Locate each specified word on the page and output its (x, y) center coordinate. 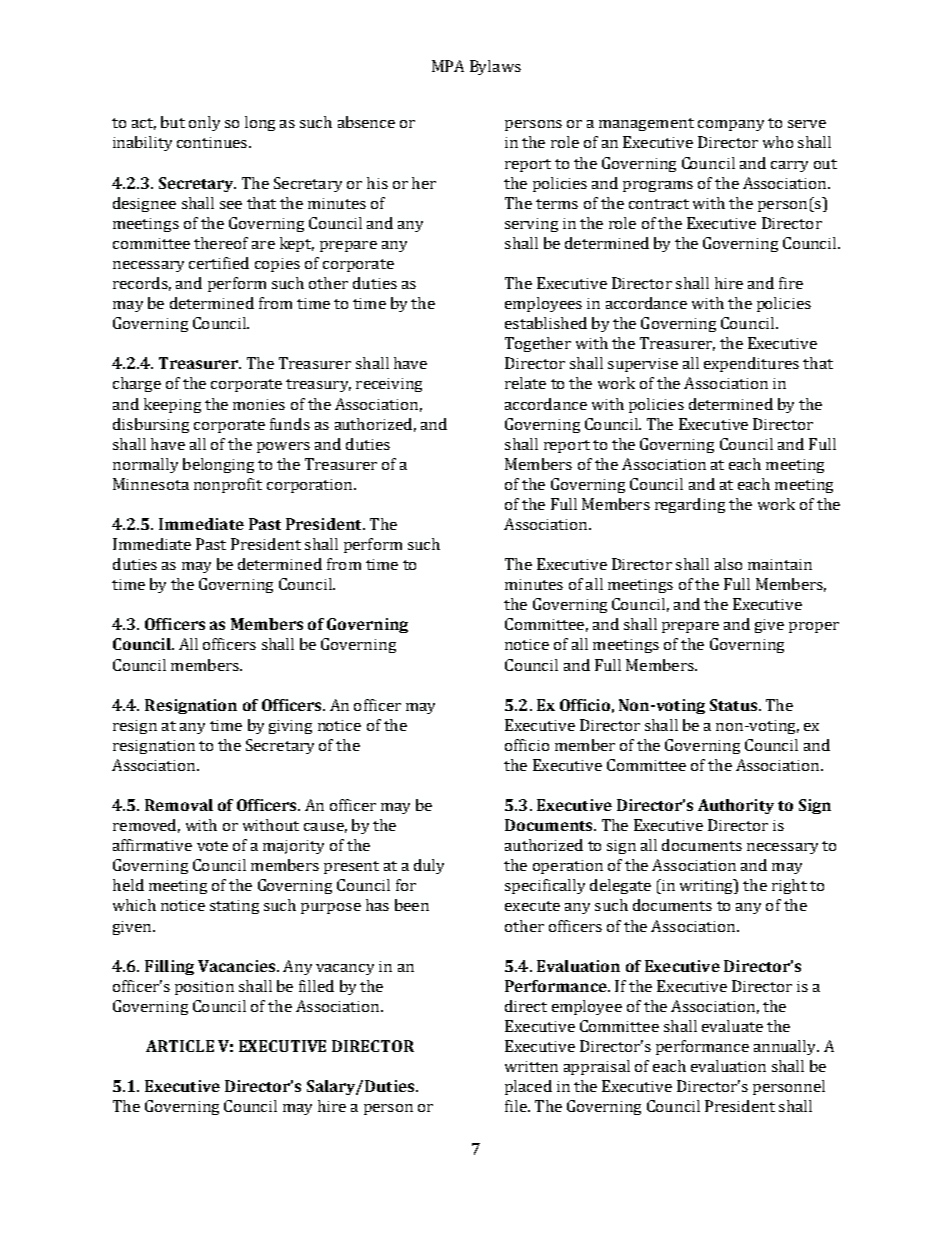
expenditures (751, 364)
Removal (179, 805)
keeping (172, 405)
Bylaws (495, 67)
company (731, 125)
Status (733, 705)
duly (429, 866)
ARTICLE (180, 1046)
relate (525, 383)
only (204, 123)
